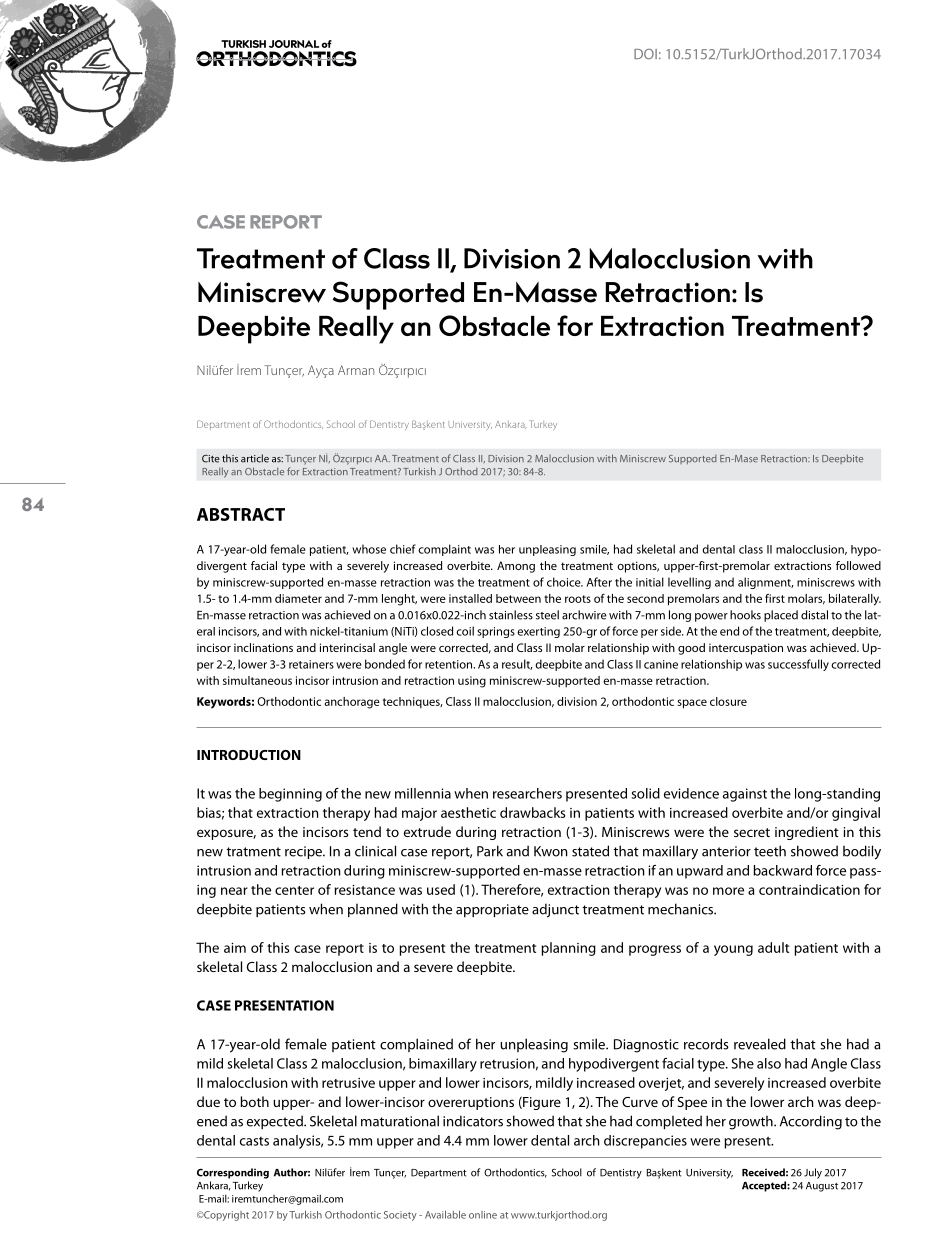 This screenshot has height=1240, width=952. I want to click on Arman, so click(356, 370).
